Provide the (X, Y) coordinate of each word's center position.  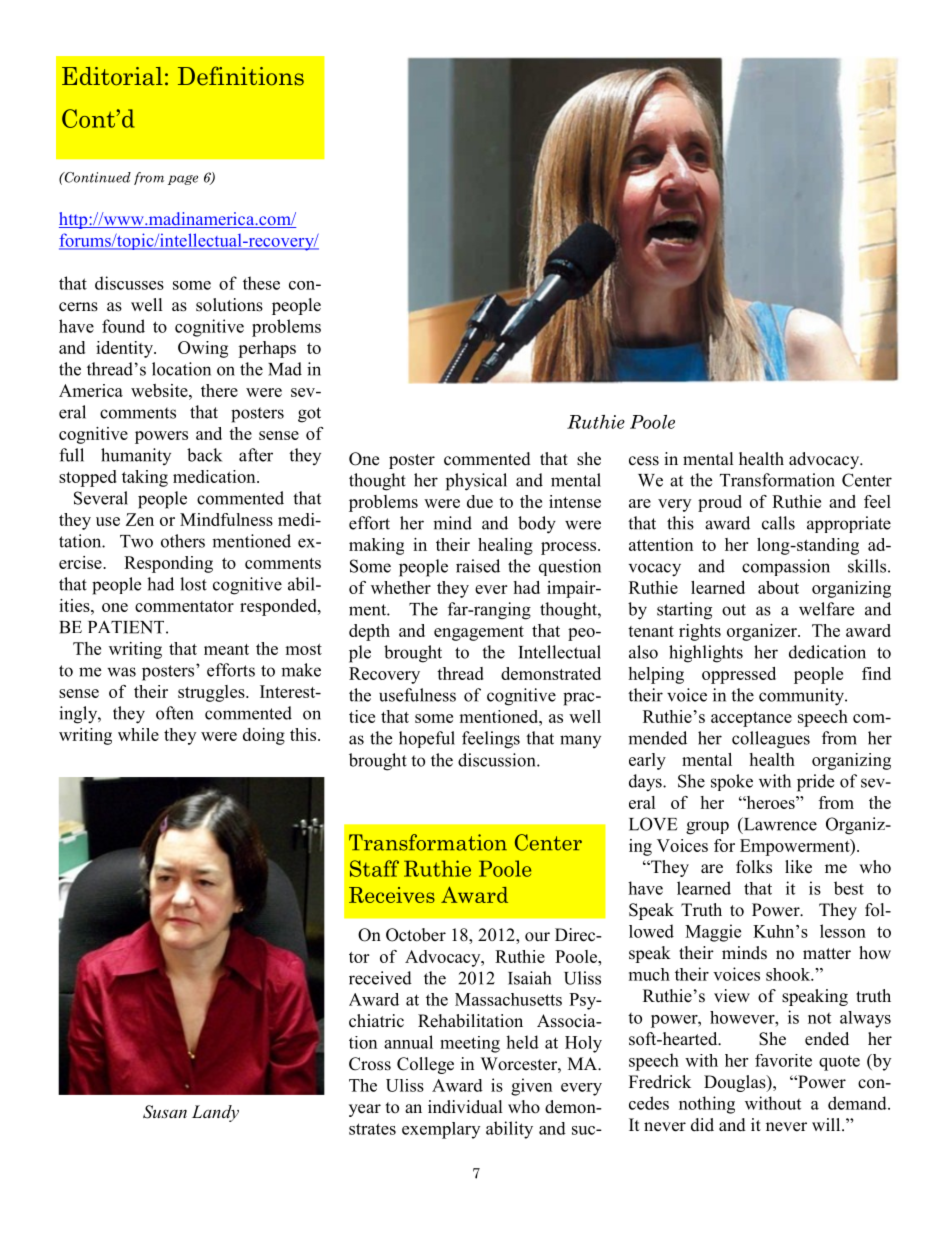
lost (193, 584)
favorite (783, 1060)
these (261, 283)
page (183, 180)
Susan (165, 1112)
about (778, 587)
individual (465, 1107)
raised (478, 566)
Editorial (112, 76)
